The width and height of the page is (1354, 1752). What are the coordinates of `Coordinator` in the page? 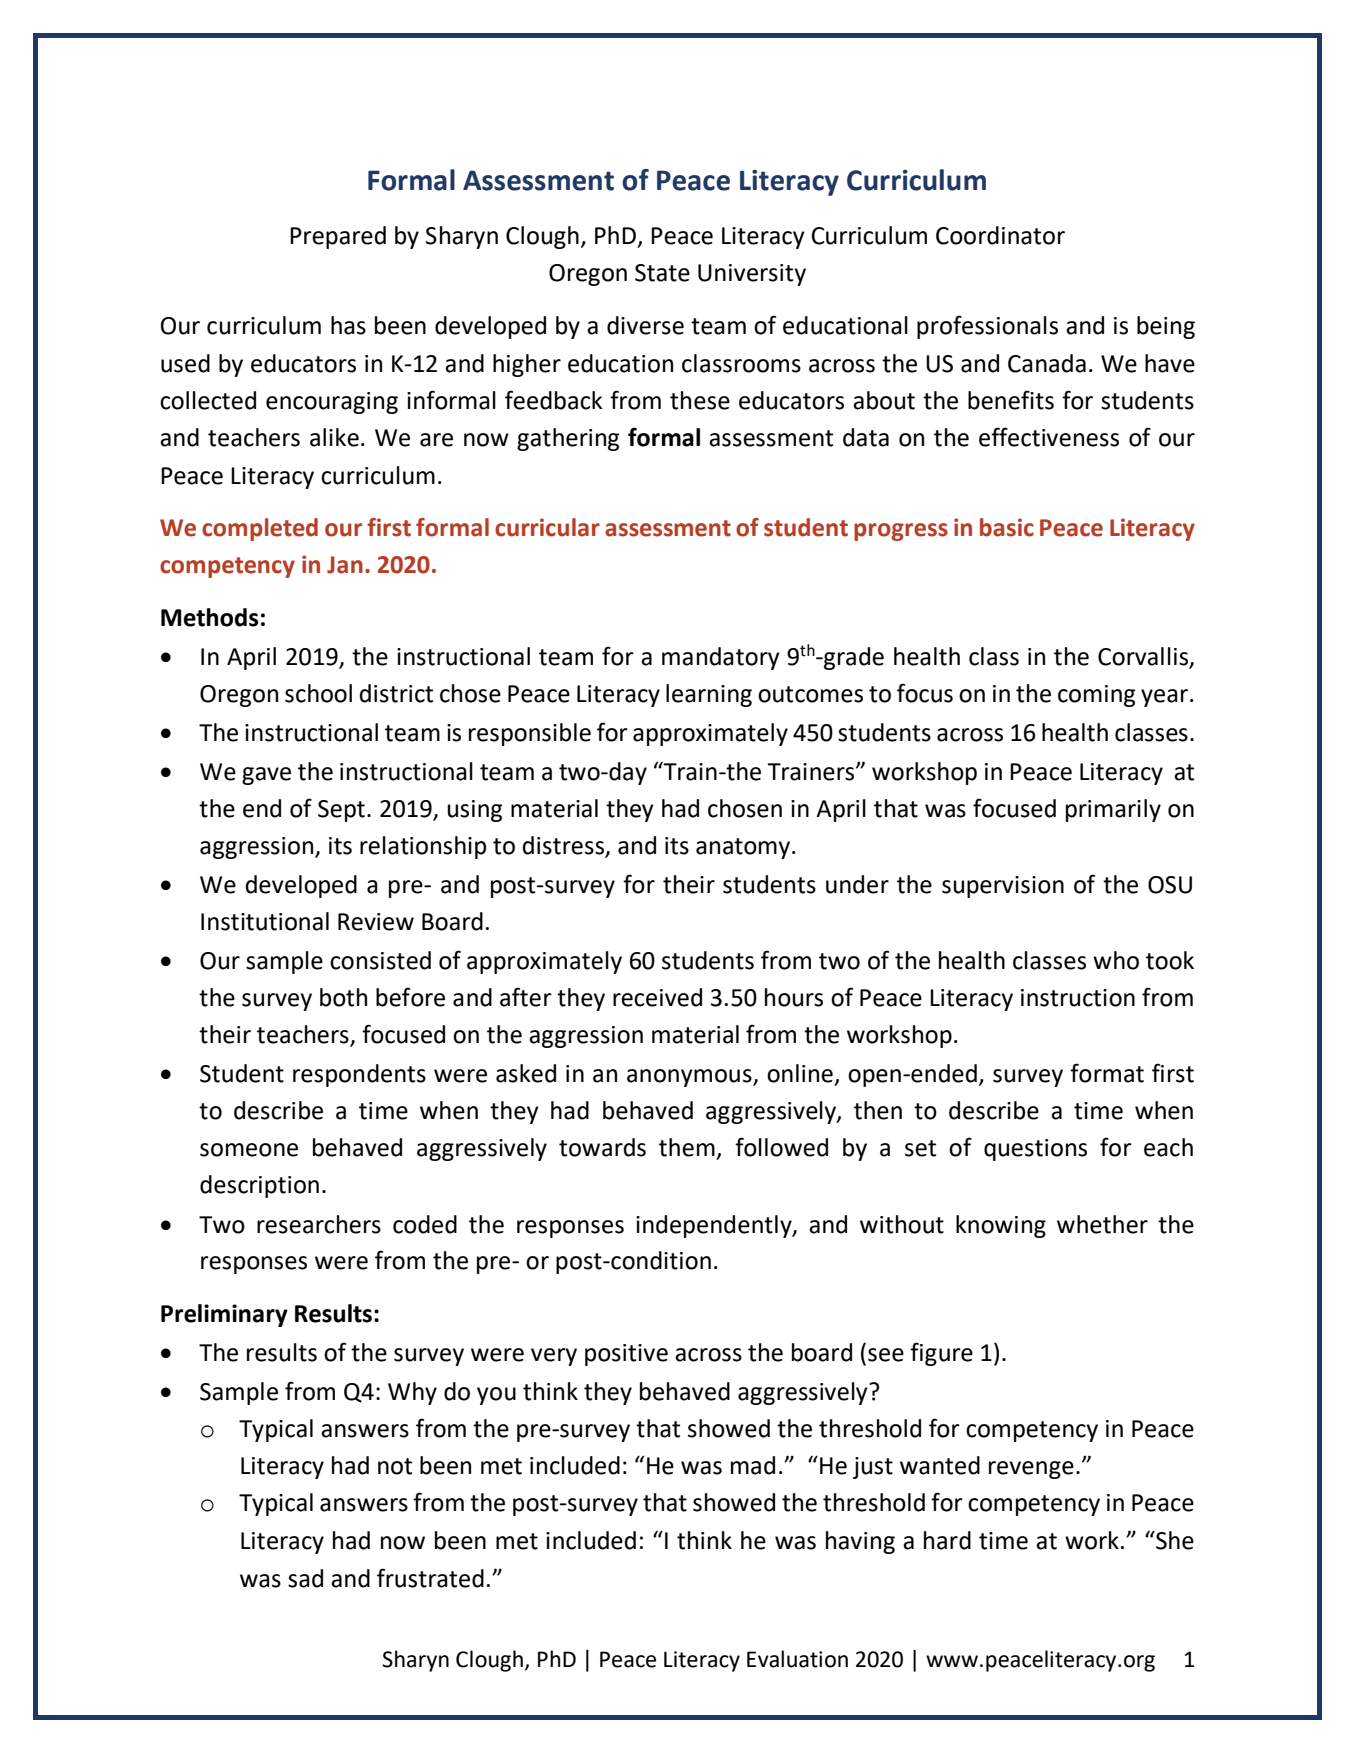 It's located at (1000, 235).
